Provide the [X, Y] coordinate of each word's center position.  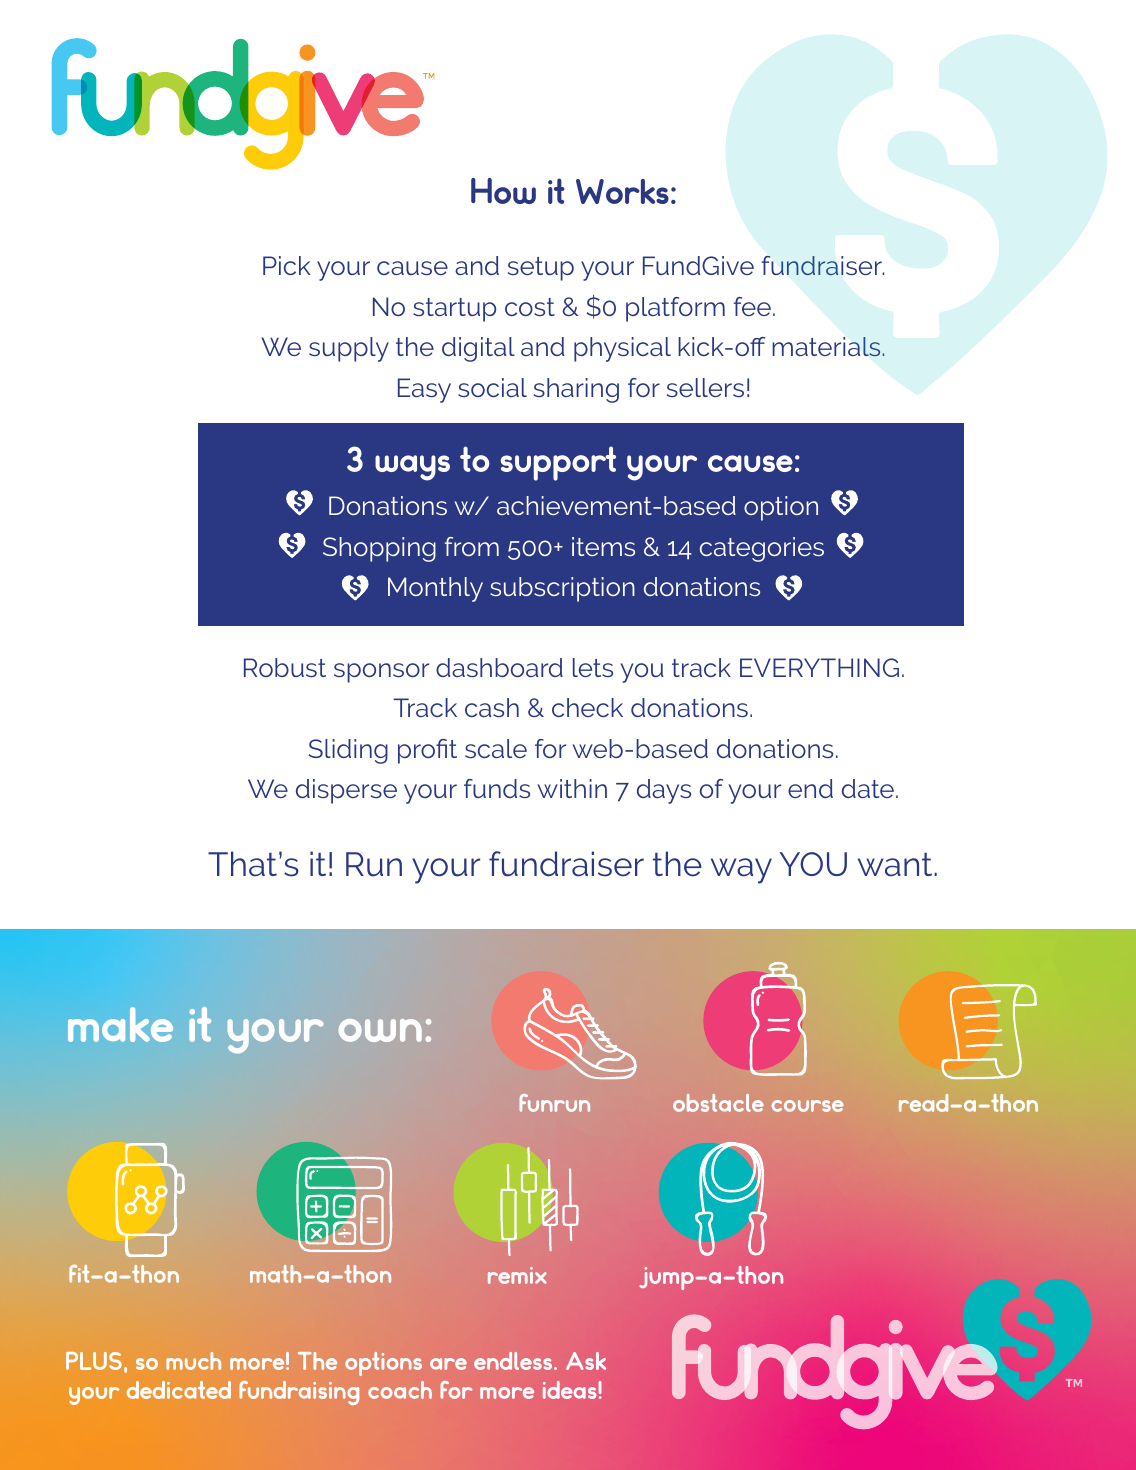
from [472, 546]
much [193, 1361]
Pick [286, 265]
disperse [346, 791]
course [808, 1106]
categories [762, 549]
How [503, 191]
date [868, 788]
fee [752, 306]
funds [497, 788]
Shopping [379, 549]
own [380, 1030]
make [120, 1024]
